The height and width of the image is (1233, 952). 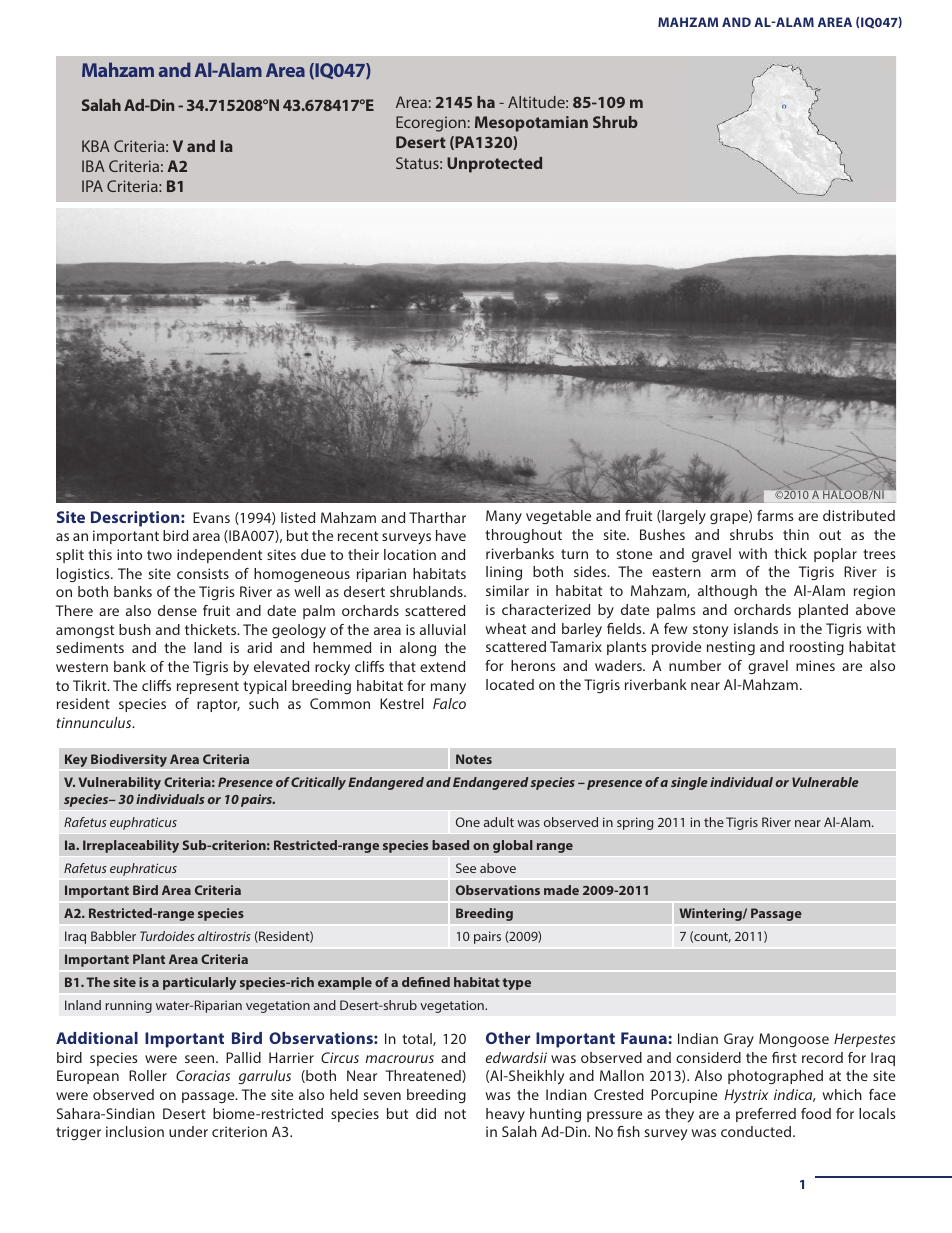 What do you see at coordinates (766, 1115) in the image?
I see `preferred` at bounding box center [766, 1115].
